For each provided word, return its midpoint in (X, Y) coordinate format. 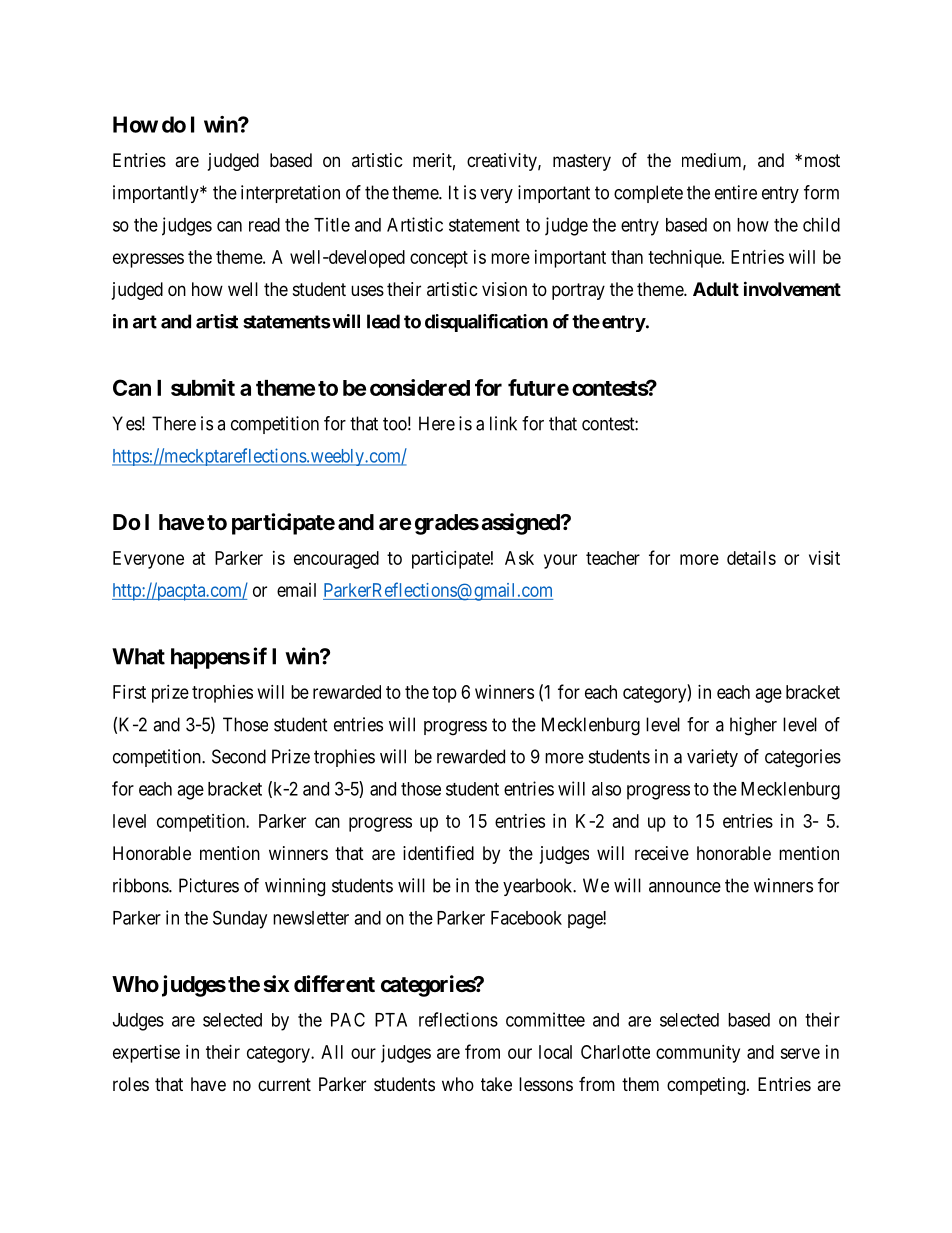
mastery (582, 162)
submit (203, 387)
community (698, 1054)
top (444, 694)
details (751, 558)
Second (239, 756)
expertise (146, 1054)
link (503, 423)
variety (712, 758)
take (496, 1084)
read (264, 225)
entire (736, 192)
